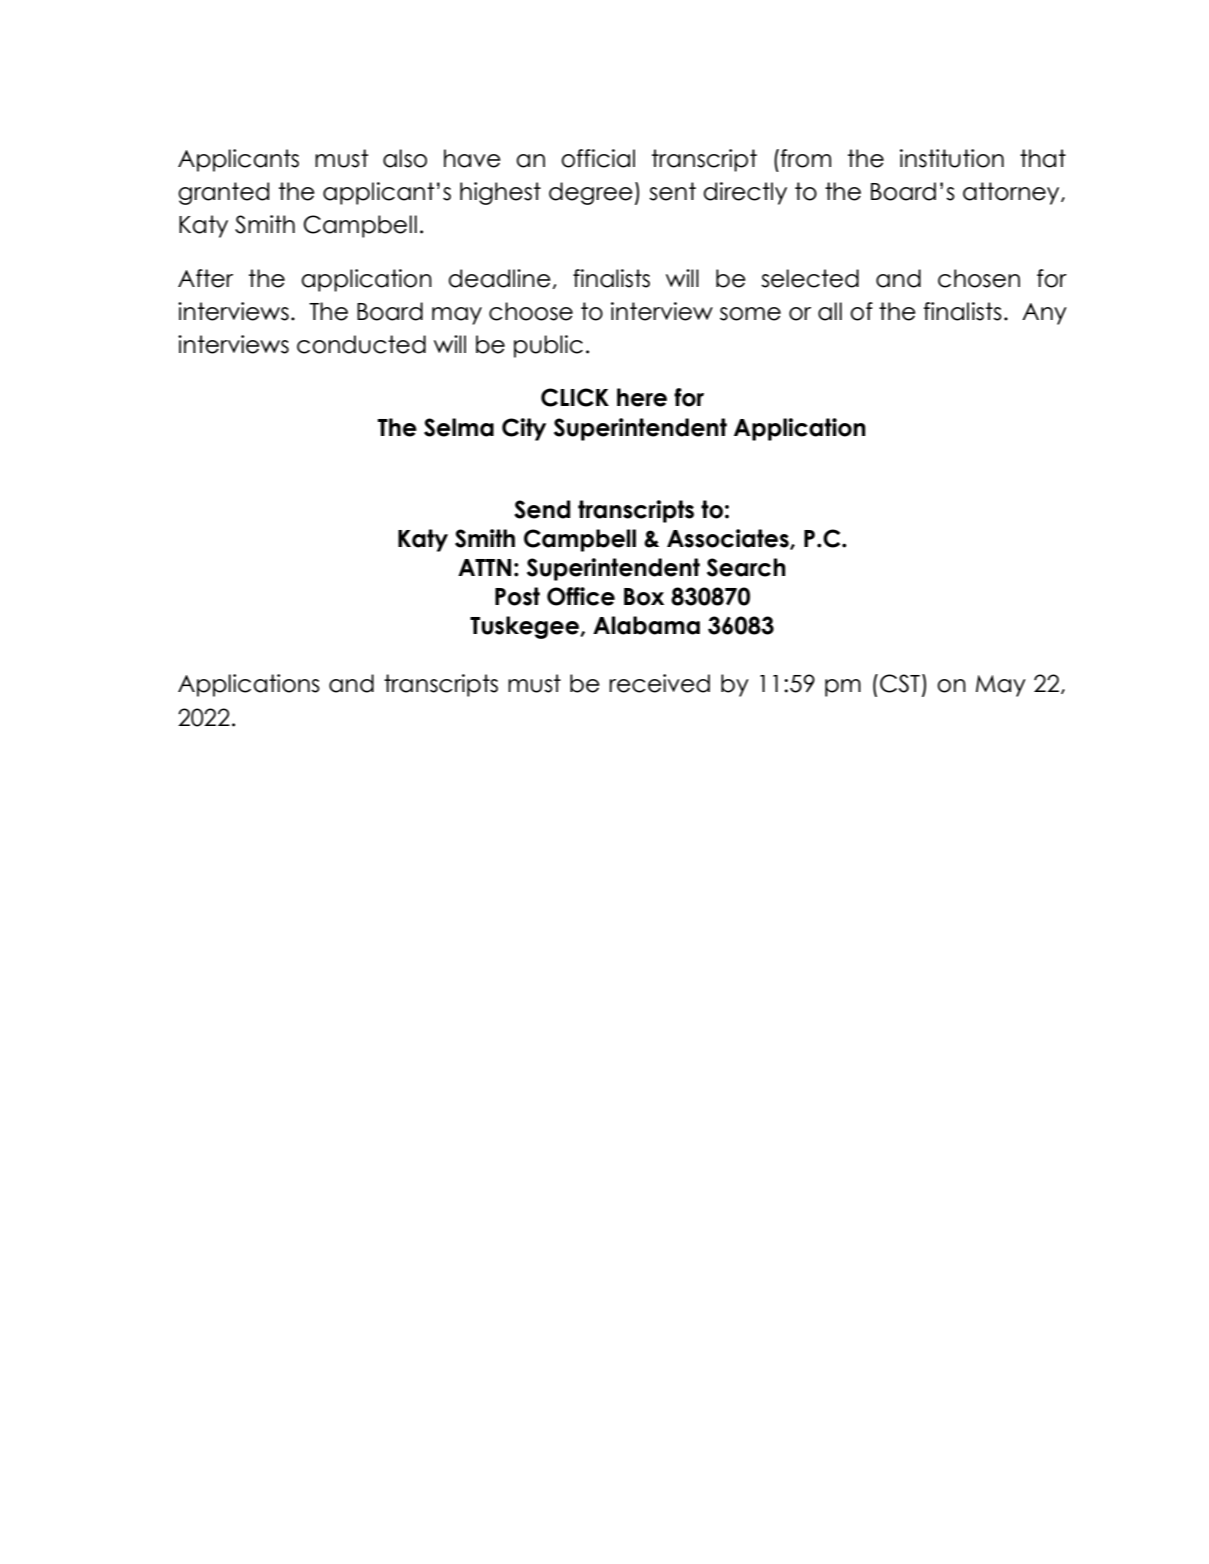 This screenshot has height=1564, width=1209. Describe the element at coordinates (459, 427) in the screenshot. I see `Selma` at that location.
